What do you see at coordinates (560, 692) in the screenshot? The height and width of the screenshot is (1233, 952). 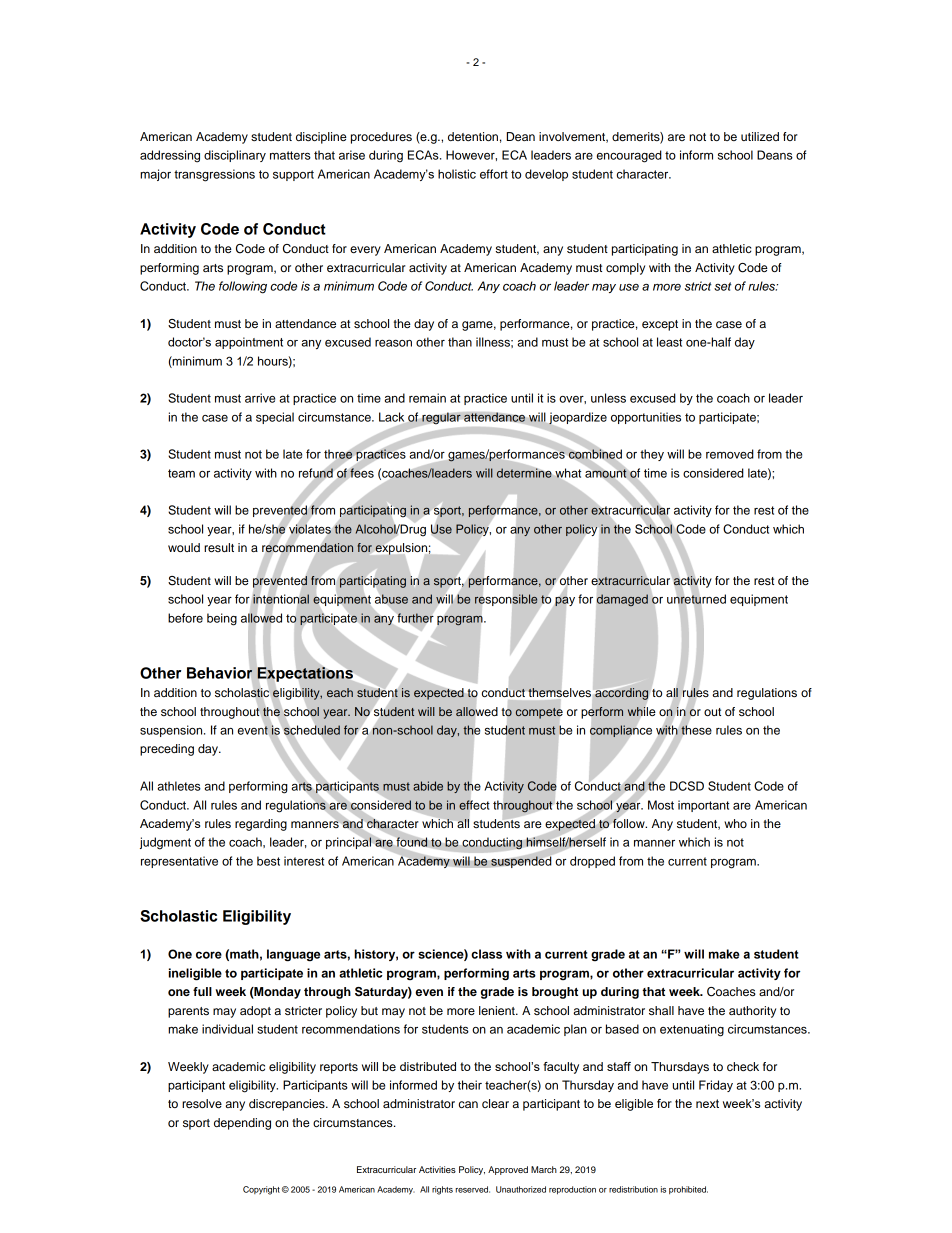 I see `themselves` at bounding box center [560, 692].
